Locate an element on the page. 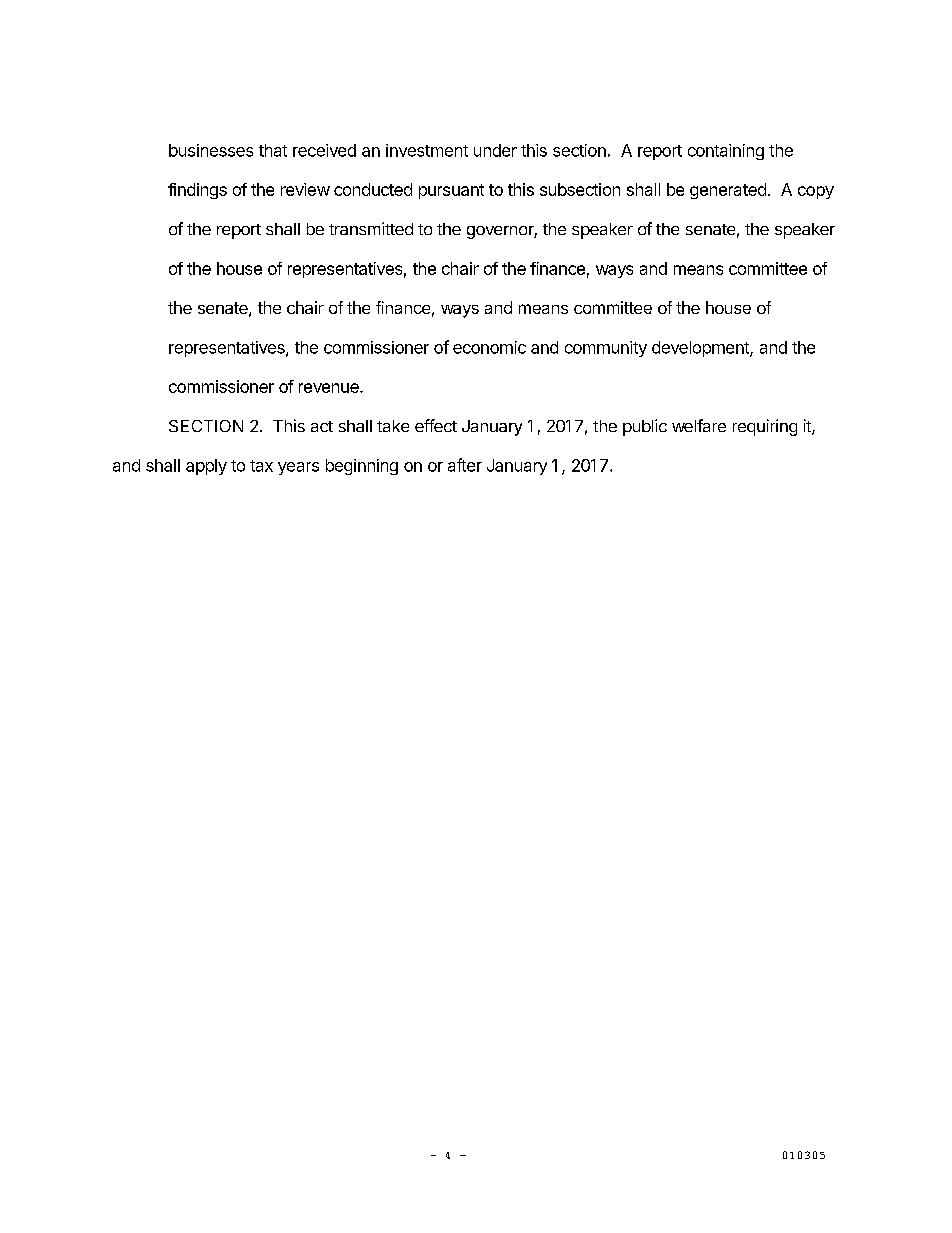 The height and width of the page is (1233, 952). after is located at coordinates (465, 465).
